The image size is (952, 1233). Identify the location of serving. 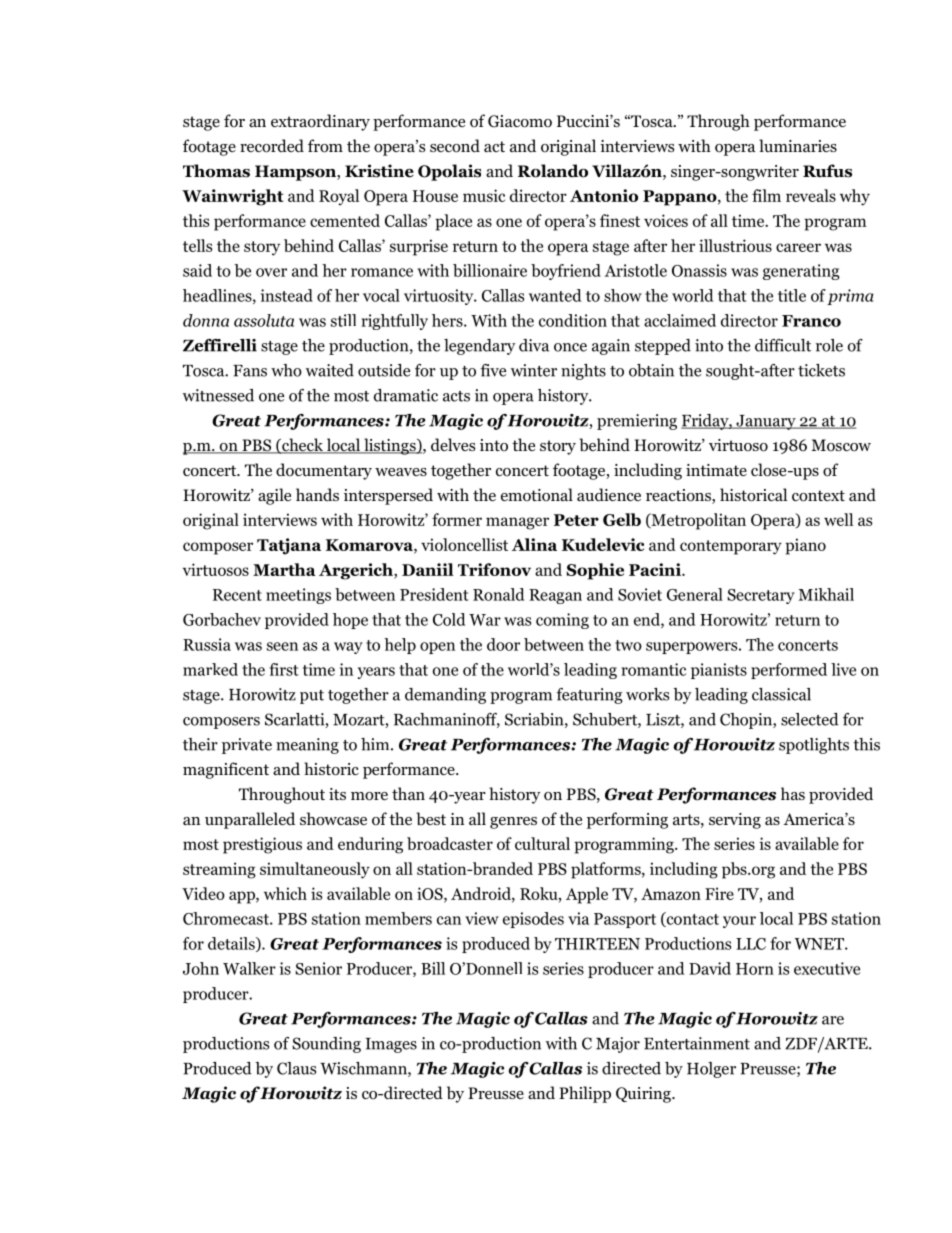
(735, 821).
